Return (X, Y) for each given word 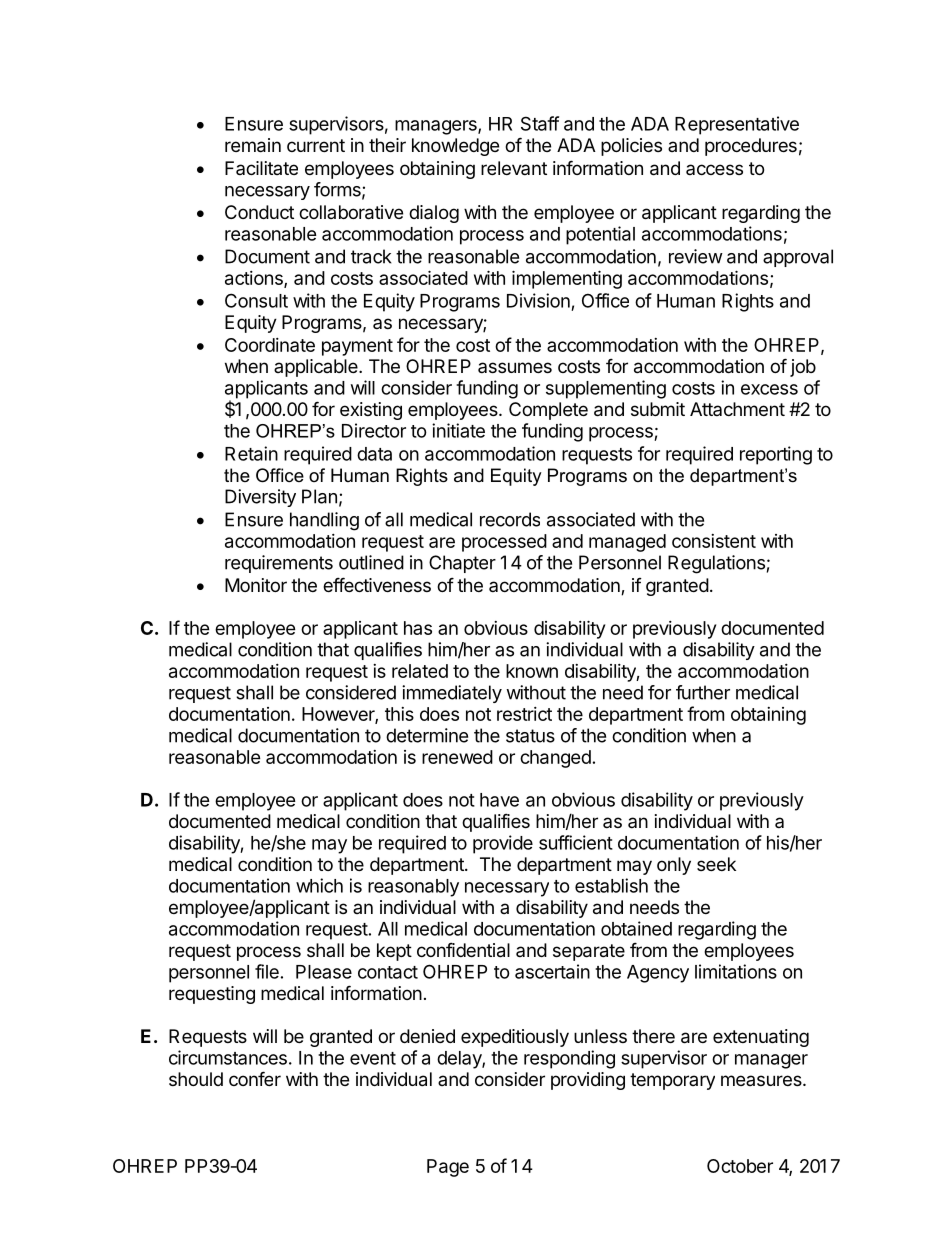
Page (448, 1168)
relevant (514, 168)
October (740, 1166)
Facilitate (261, 168)
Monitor (256, 585)
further (703, 692)
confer (255, 1078)
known (532, 671)
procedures (751, 147)
